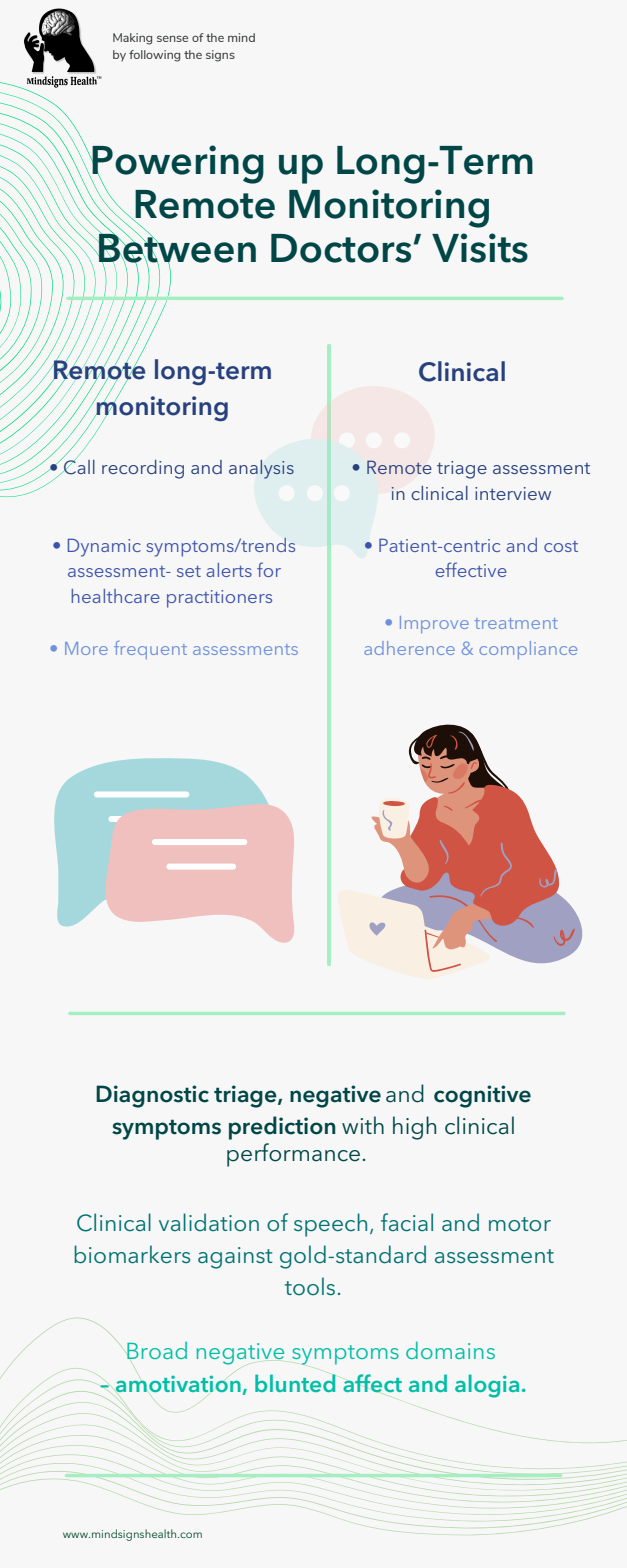 Image resolution: width=627 pixels, height=1568 pixels. Describe the element at coordinates (261, 469) in the image. I see `analysis` at that location.
